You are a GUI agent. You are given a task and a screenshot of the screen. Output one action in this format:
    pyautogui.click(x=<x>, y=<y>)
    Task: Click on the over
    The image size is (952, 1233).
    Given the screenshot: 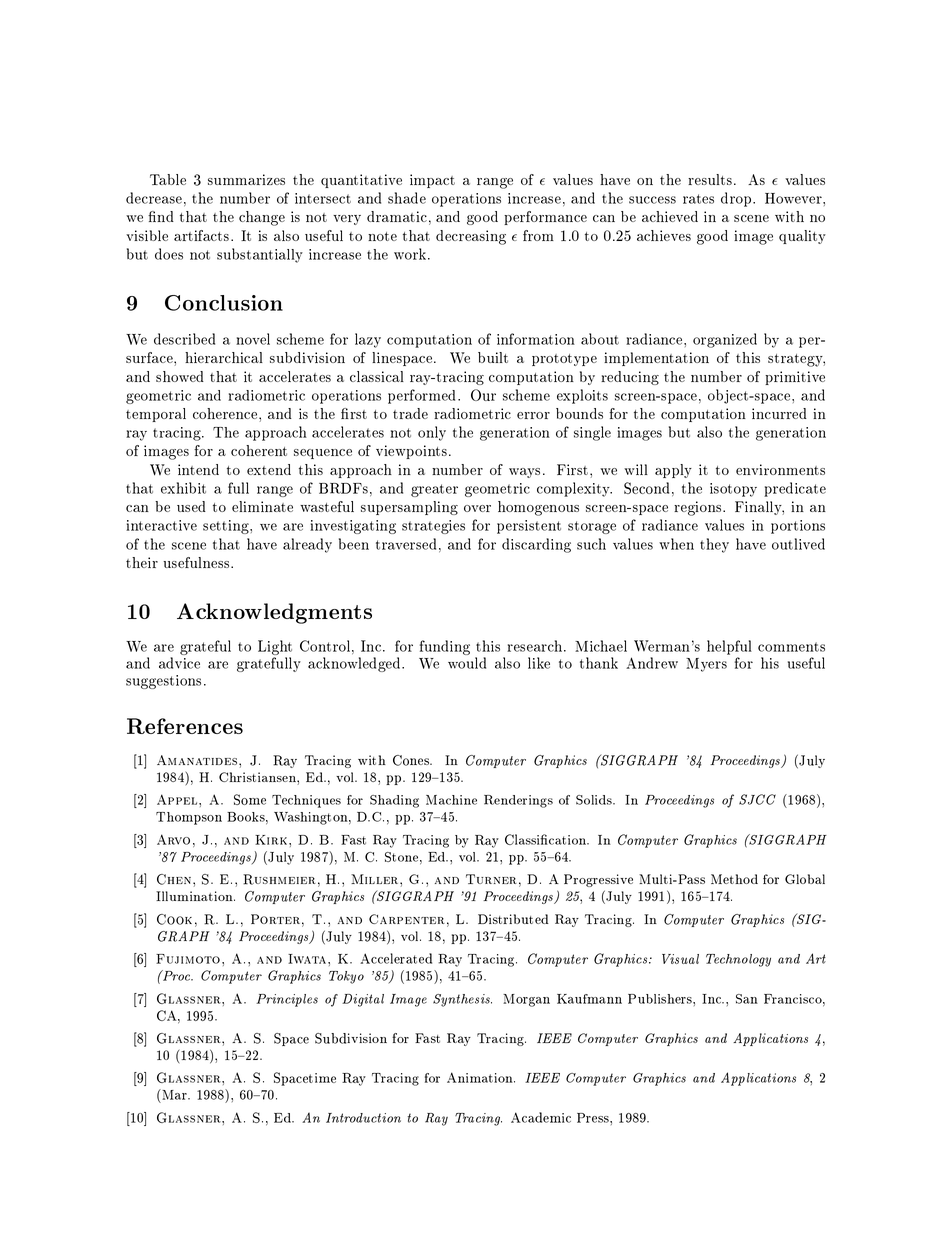 What is the action you would take?
    pyautogui.click(x=477, y=508)
